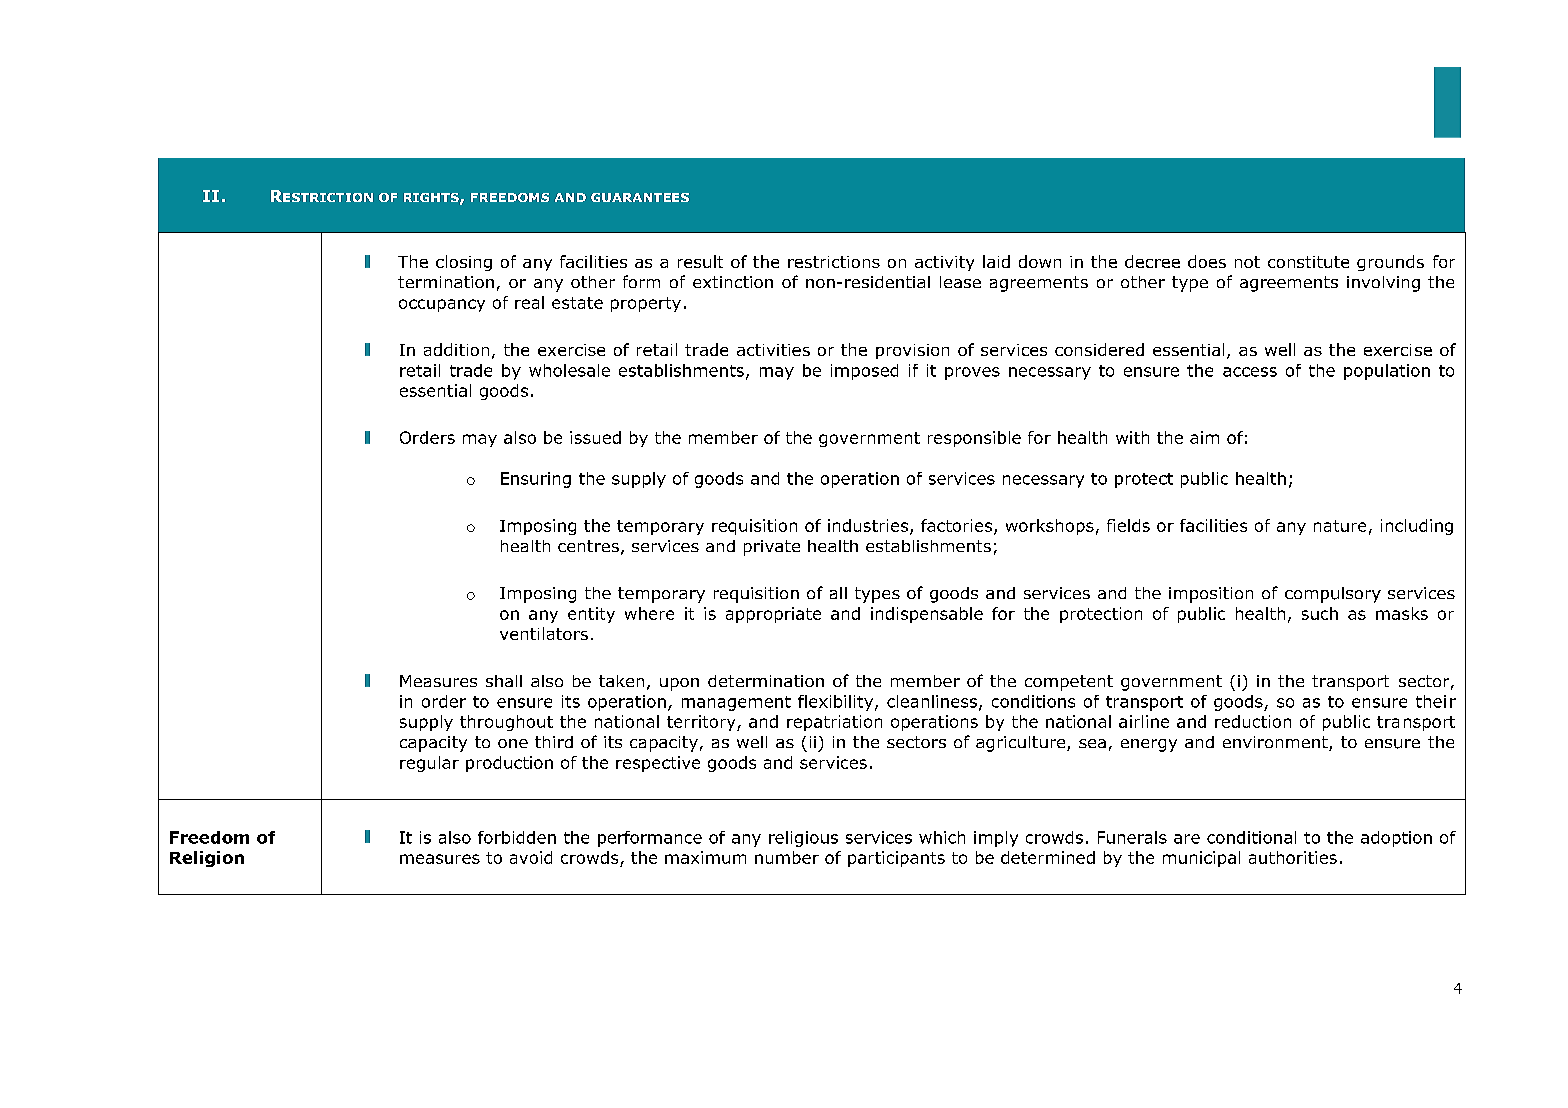 Image resolution: width=1568 pixels, height=1108 pixels. What do you see at coordinates (517, 837) in the page?
I see `forbidden` at bounding box center [517, 837].
